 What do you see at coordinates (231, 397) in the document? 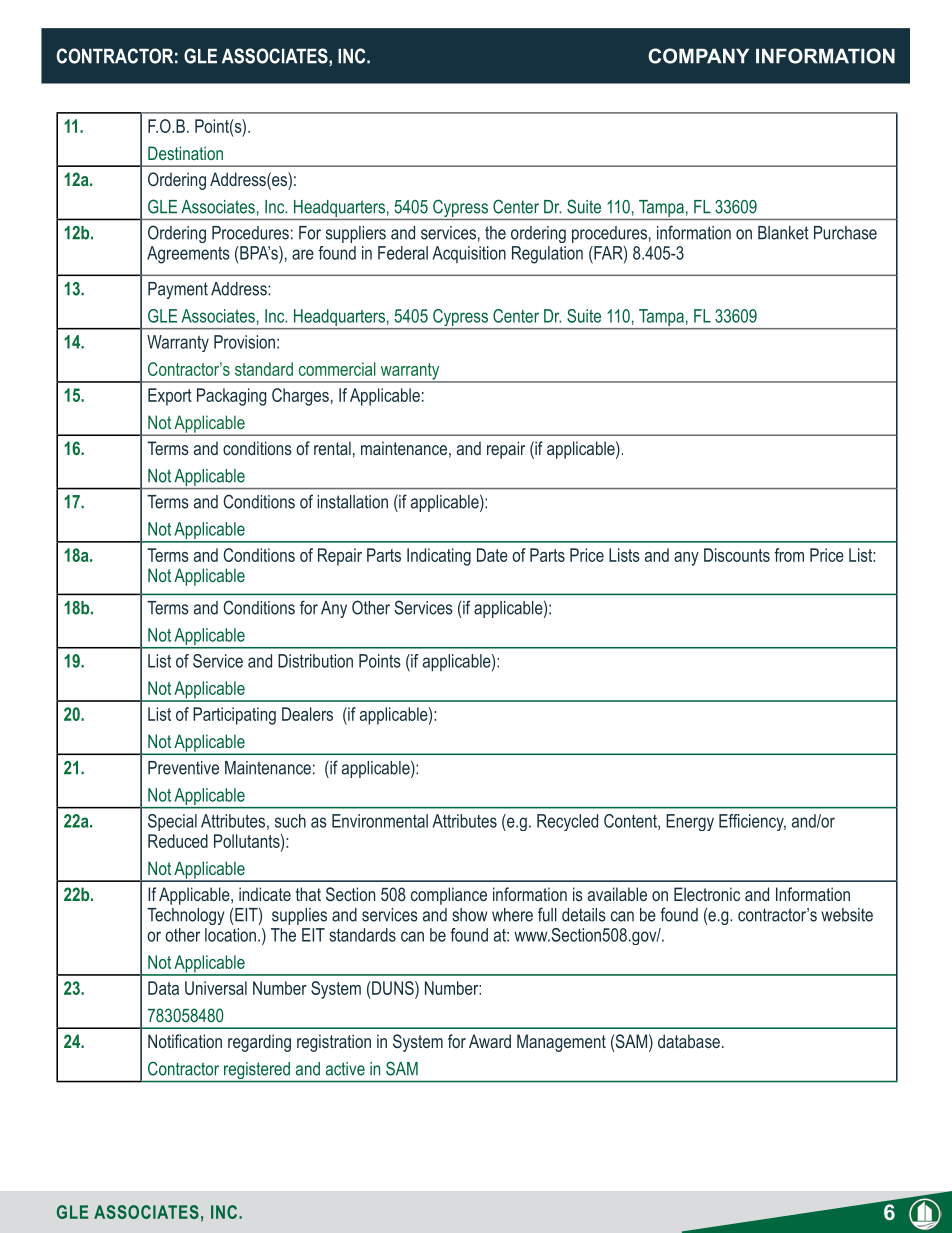
I see `Packaging` at bounding box center [231, 397].
